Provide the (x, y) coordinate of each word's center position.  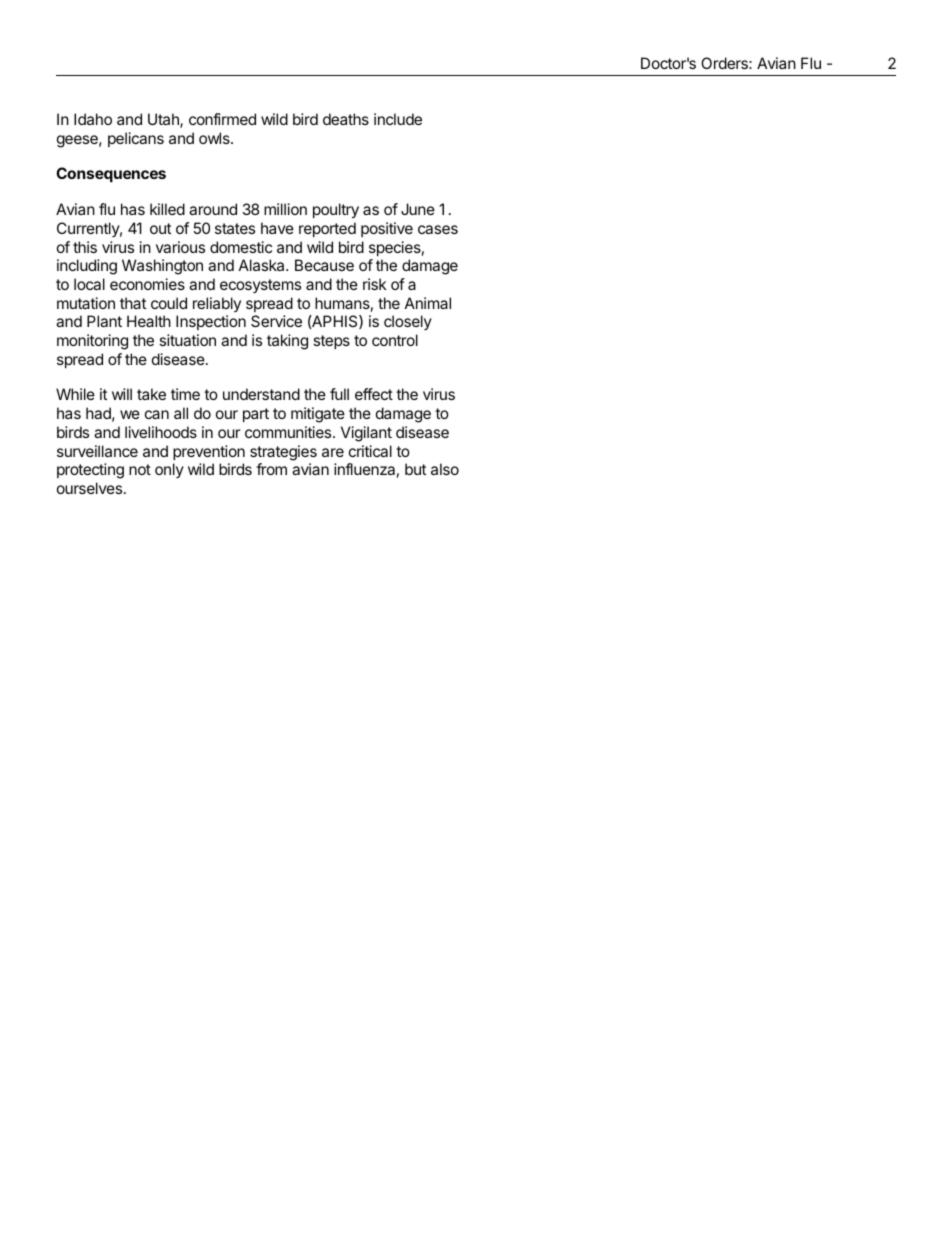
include (398, 119)
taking (287, 342)
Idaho (93, 119)
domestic (241, 247)
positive (387, 229)
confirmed (222, 119)
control (395, 340)
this (85, 247)
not (140, 469)
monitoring (92, 342)
